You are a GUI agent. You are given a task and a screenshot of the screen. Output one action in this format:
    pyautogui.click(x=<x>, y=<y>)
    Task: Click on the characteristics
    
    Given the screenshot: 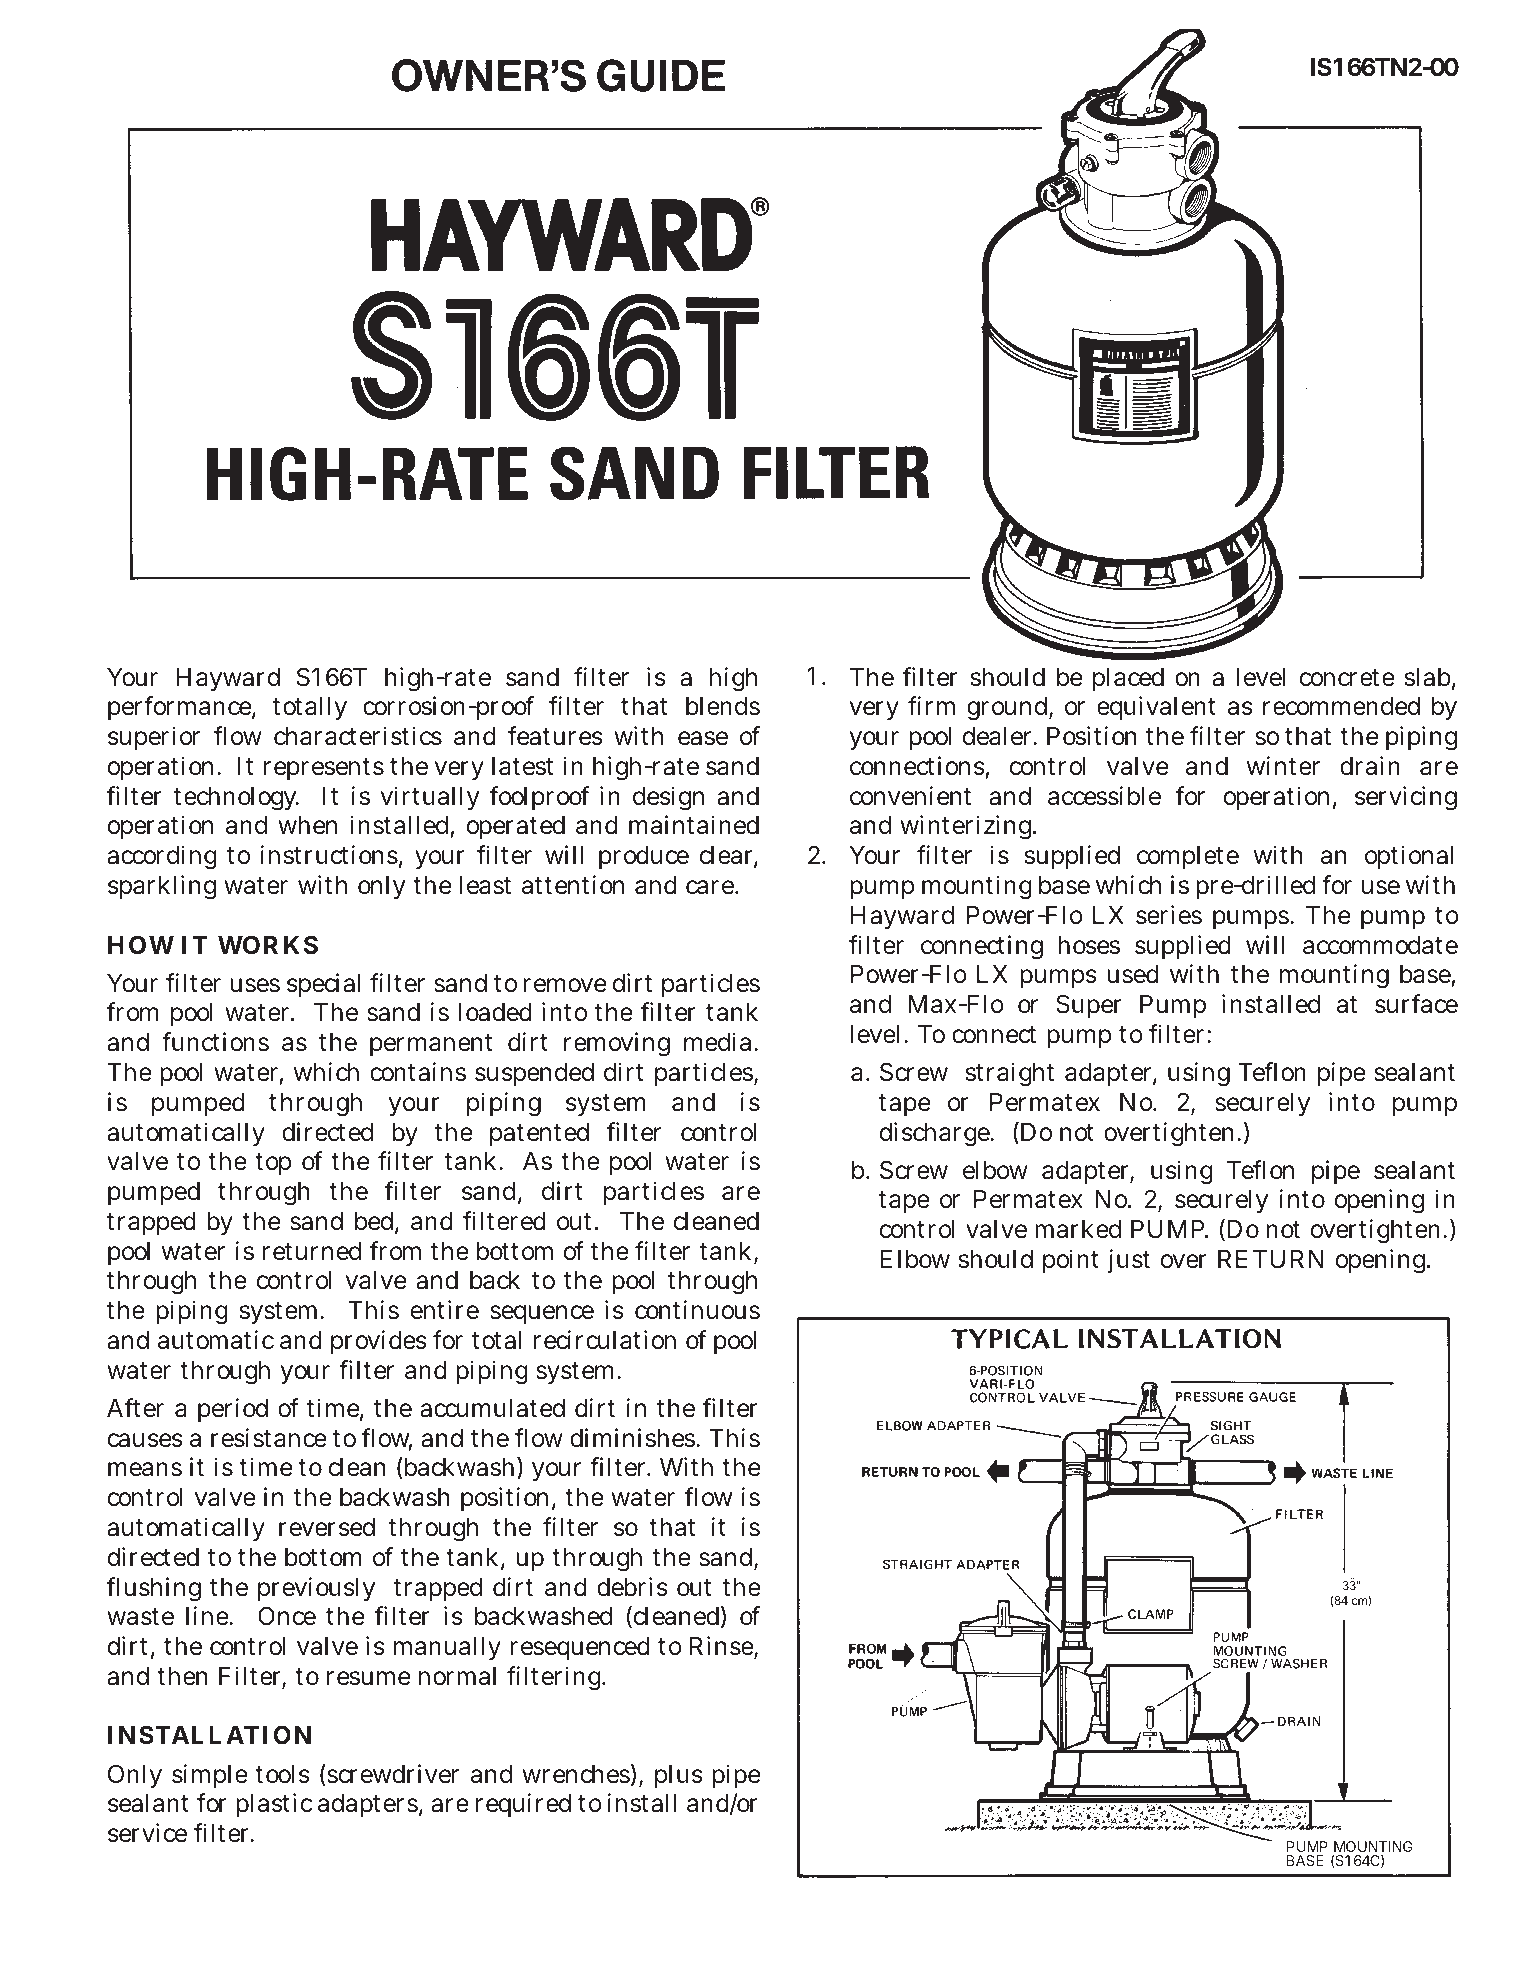 What is the action you would take?
    pyautogui.click(x=358, y=736)
